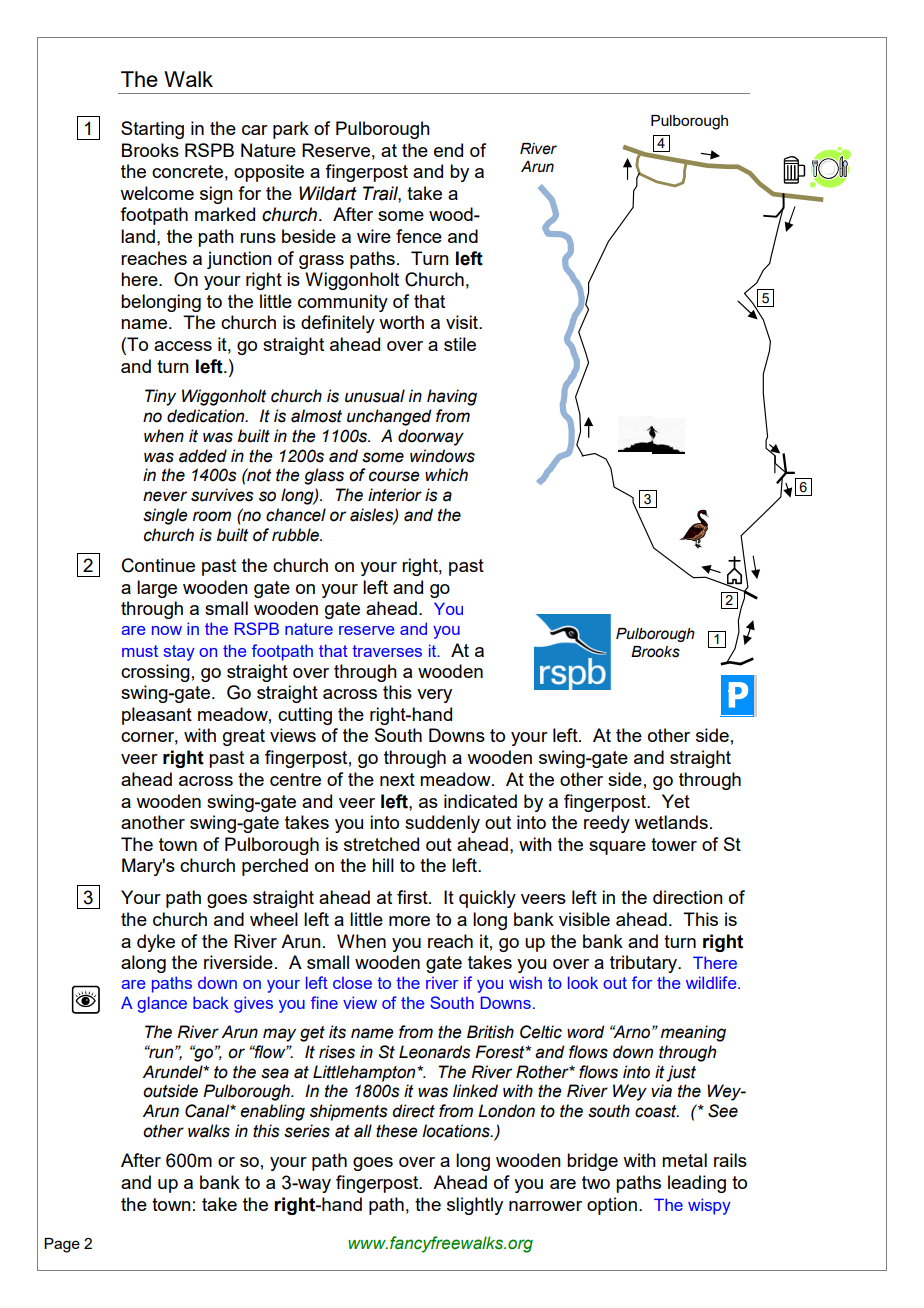 This image has height=1308, width=924. I want to click on fence, so click(419, 236).
